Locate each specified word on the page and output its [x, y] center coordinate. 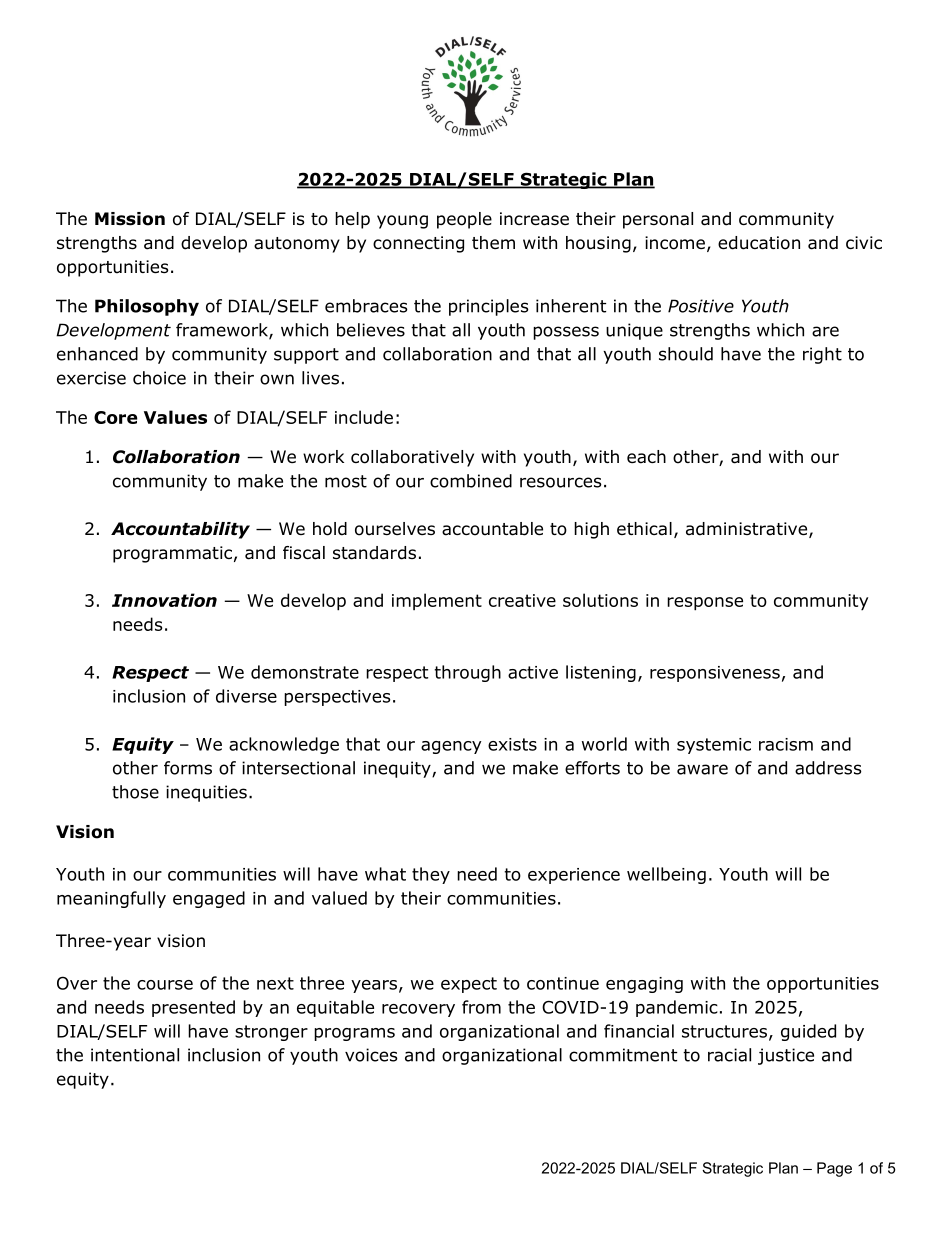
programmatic [172, 554]
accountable [492, 529]
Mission [130, 219]
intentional [135, 1055]
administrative [746, 529]
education [759, 243]
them [493, 242]
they [431, 875]
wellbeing [666, 875]
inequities [206, 793]
